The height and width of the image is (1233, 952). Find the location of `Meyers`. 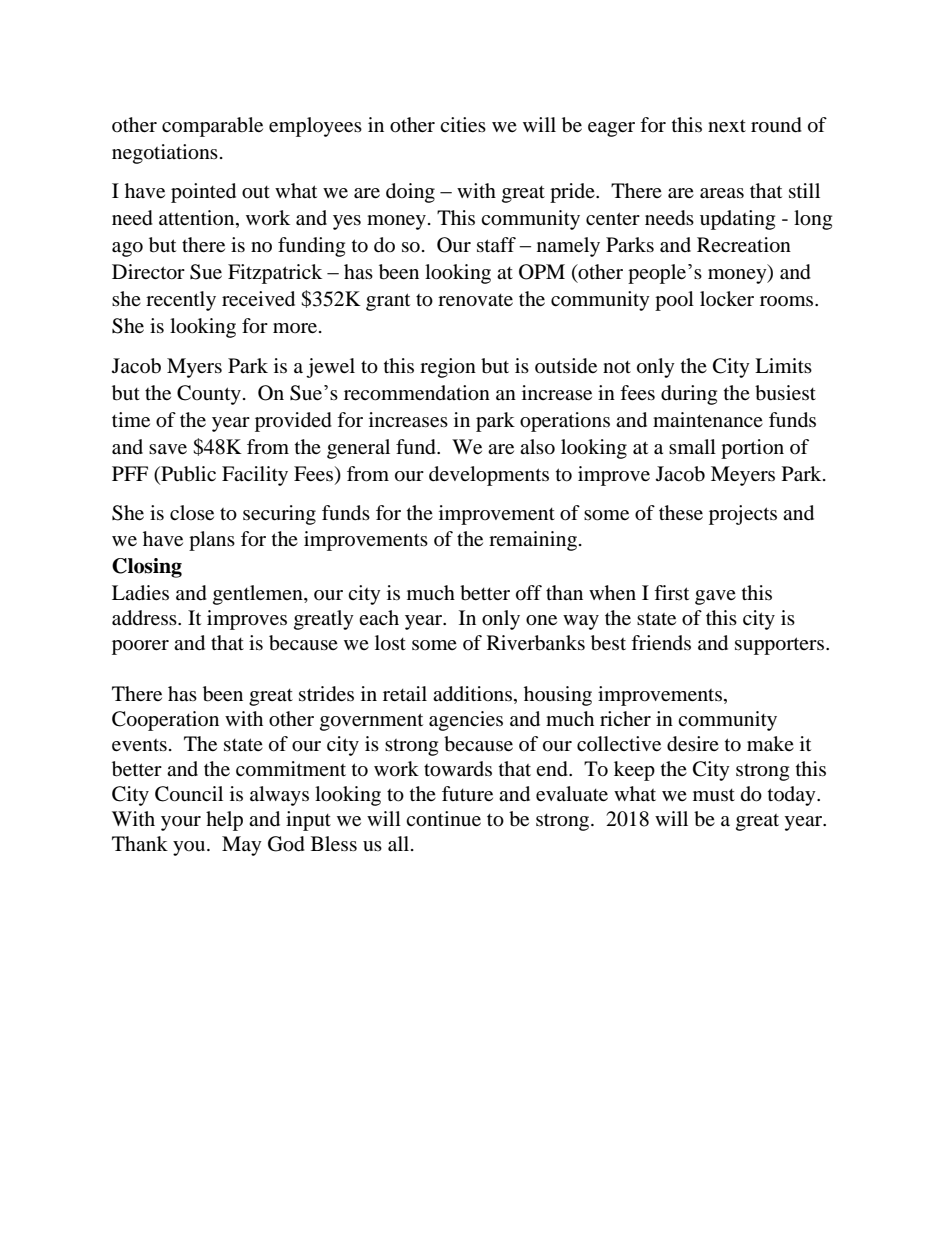

Meyers is located at coordinates (743, 476).
